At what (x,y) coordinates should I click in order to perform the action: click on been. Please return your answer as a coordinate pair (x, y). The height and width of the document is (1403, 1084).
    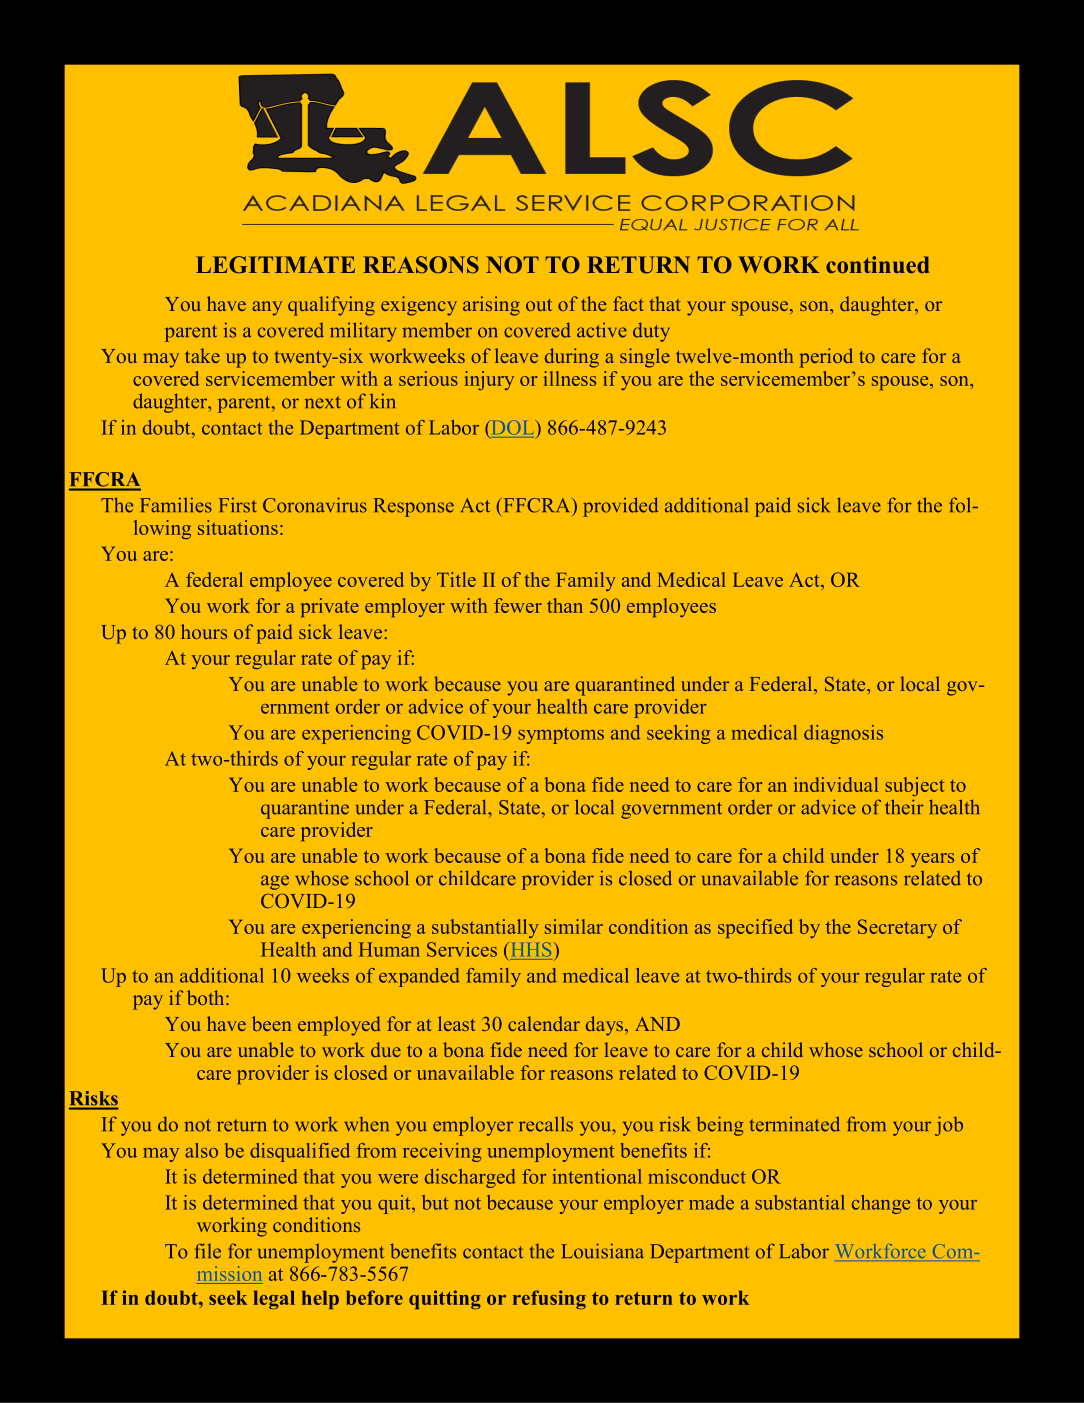
    Looking at the image, I should click on (271, 1023).
